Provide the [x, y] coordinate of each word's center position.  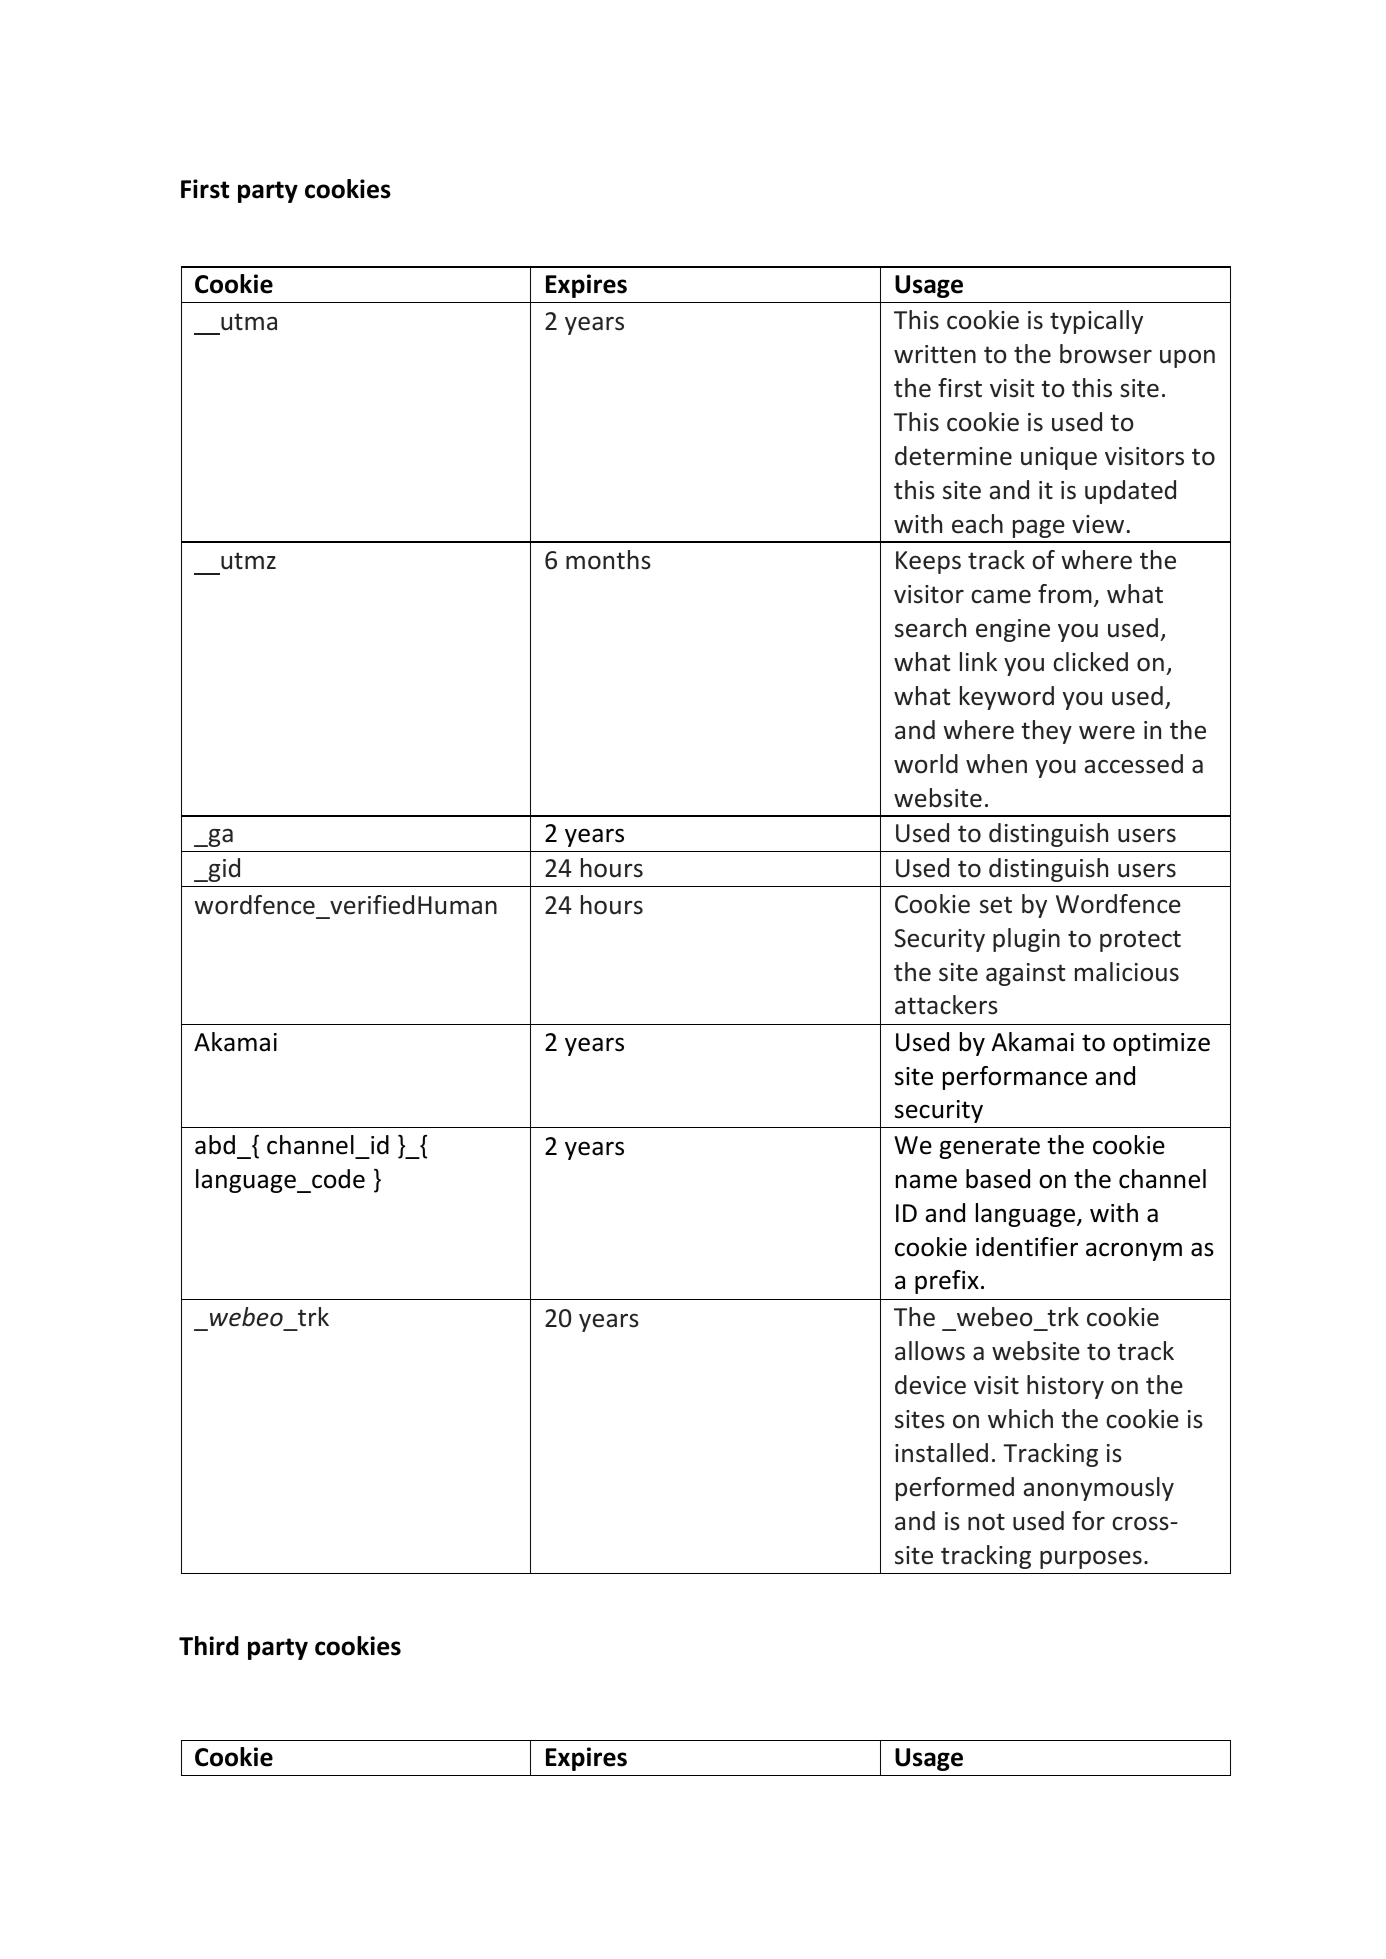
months [608, 560]
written [935, 354]
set [996, 905]
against [1025, 974]
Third [209, 1646]
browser [1106, 354]
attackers [946, 1005]
